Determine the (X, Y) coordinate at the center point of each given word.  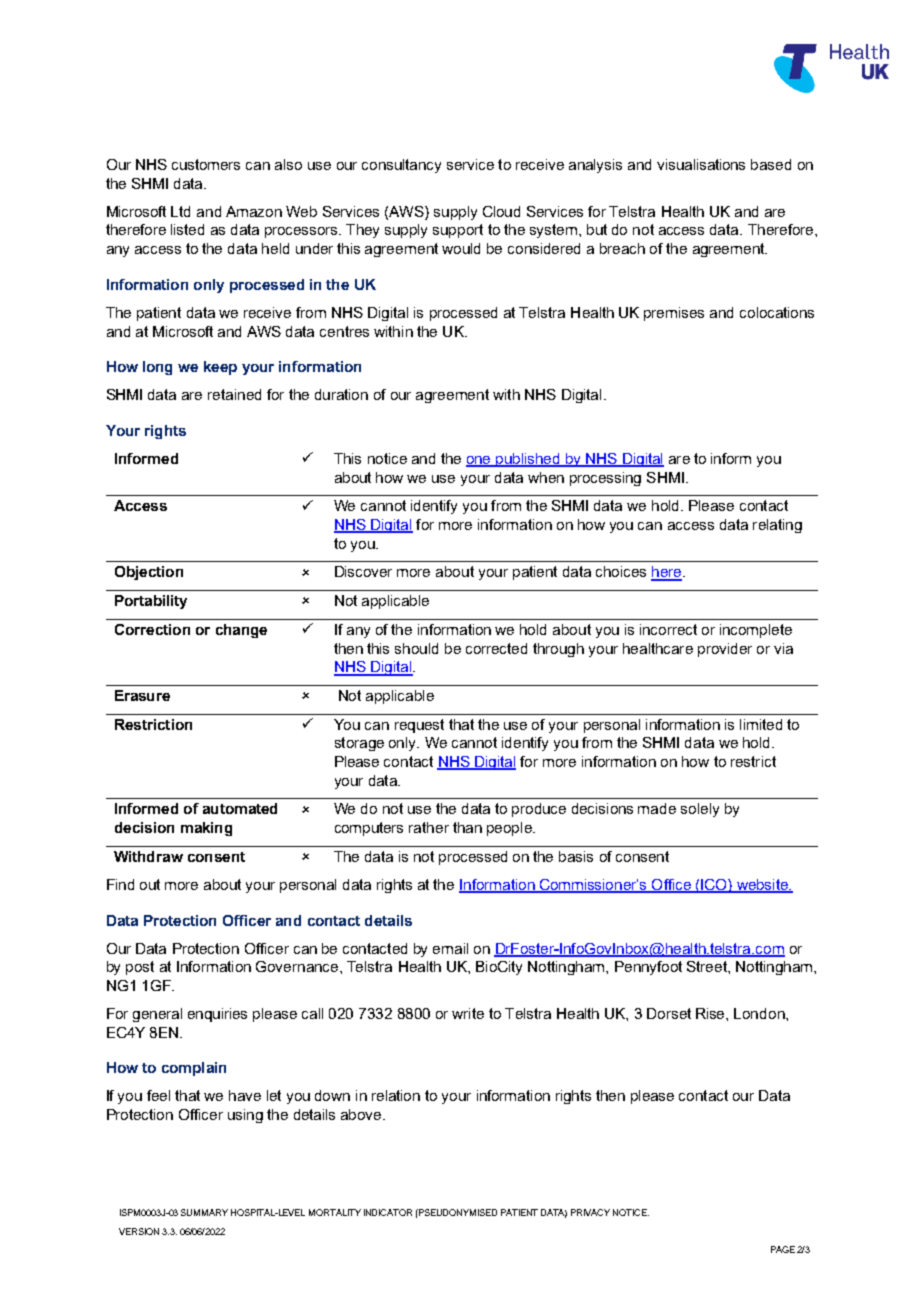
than (467, 827)
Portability (151, 602)
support (458, 231)
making (206, 829)
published (528, 460)
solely (700, 810)
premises (674, 314)
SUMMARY (204, 1212)
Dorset (669, 1013)
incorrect (668, 629)
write (468, 1013)
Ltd (180, 211)
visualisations (701, 164)
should (416, 648)
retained (234, 394)
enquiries (217, 1015)
